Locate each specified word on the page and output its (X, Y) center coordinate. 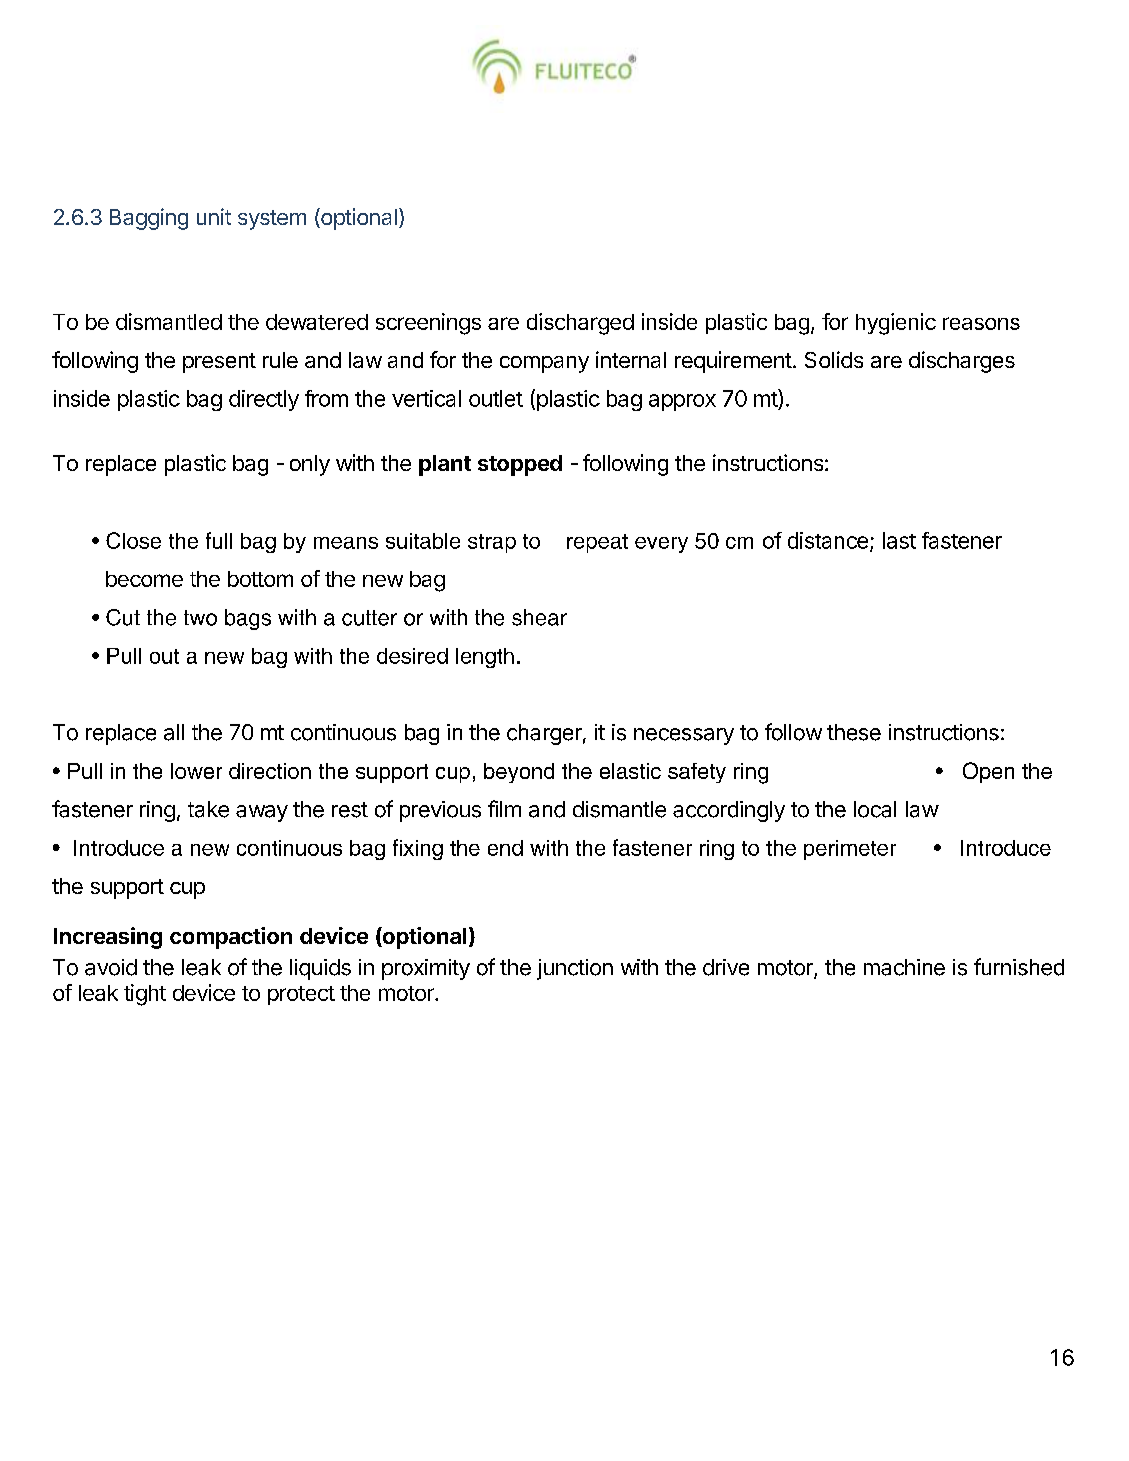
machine (904, 967)
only (310, 465)
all (174, 732)
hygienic (896, 324)
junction (575, 969)
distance (828, 540)
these (854, 732)
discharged (580, 324)
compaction (231, 938)
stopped (520, 465)
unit (214, 216)
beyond (519, 773)
